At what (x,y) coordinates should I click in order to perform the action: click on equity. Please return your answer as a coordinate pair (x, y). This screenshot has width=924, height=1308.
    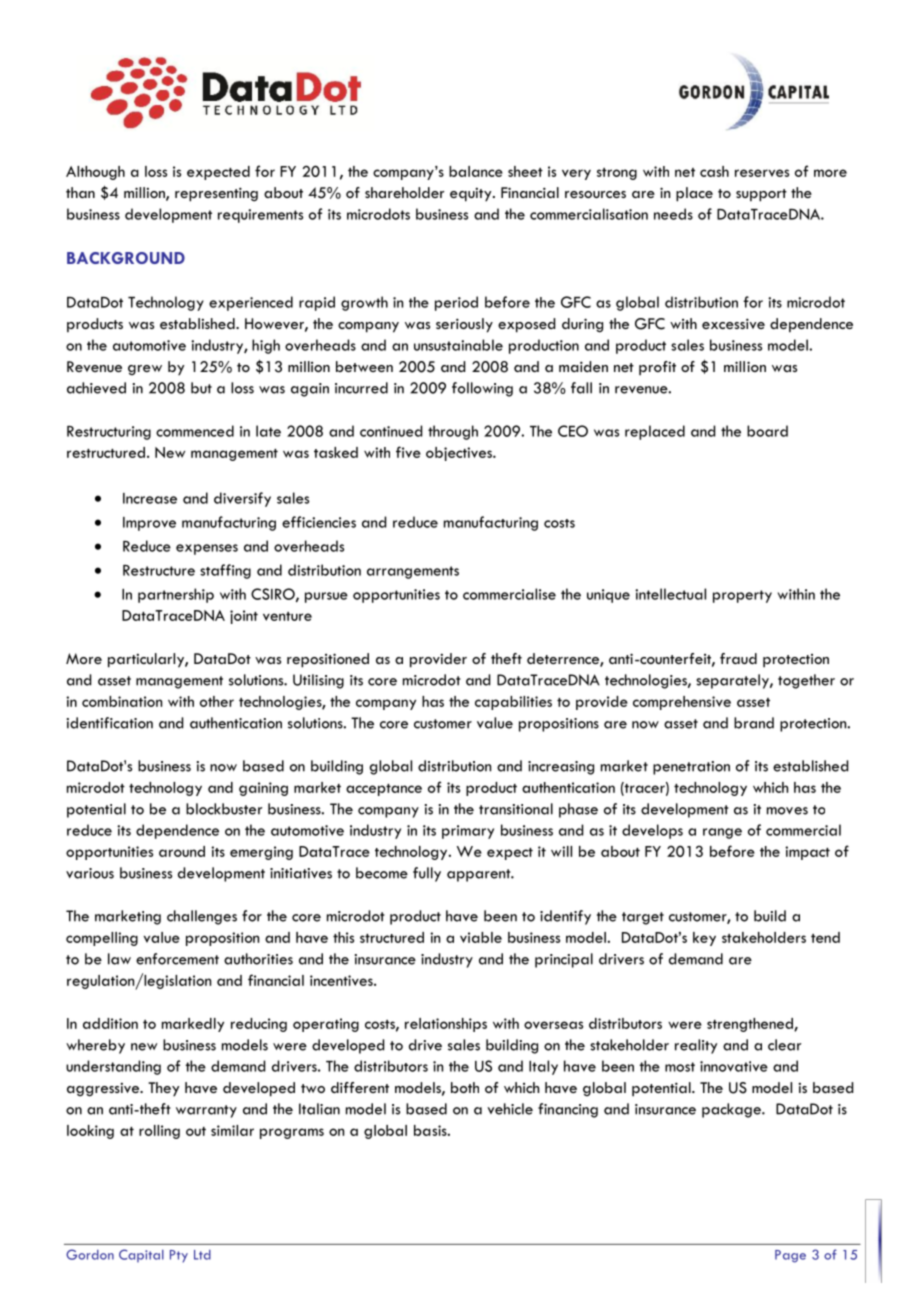
    Looking at the image, I should click on (472, 194).
